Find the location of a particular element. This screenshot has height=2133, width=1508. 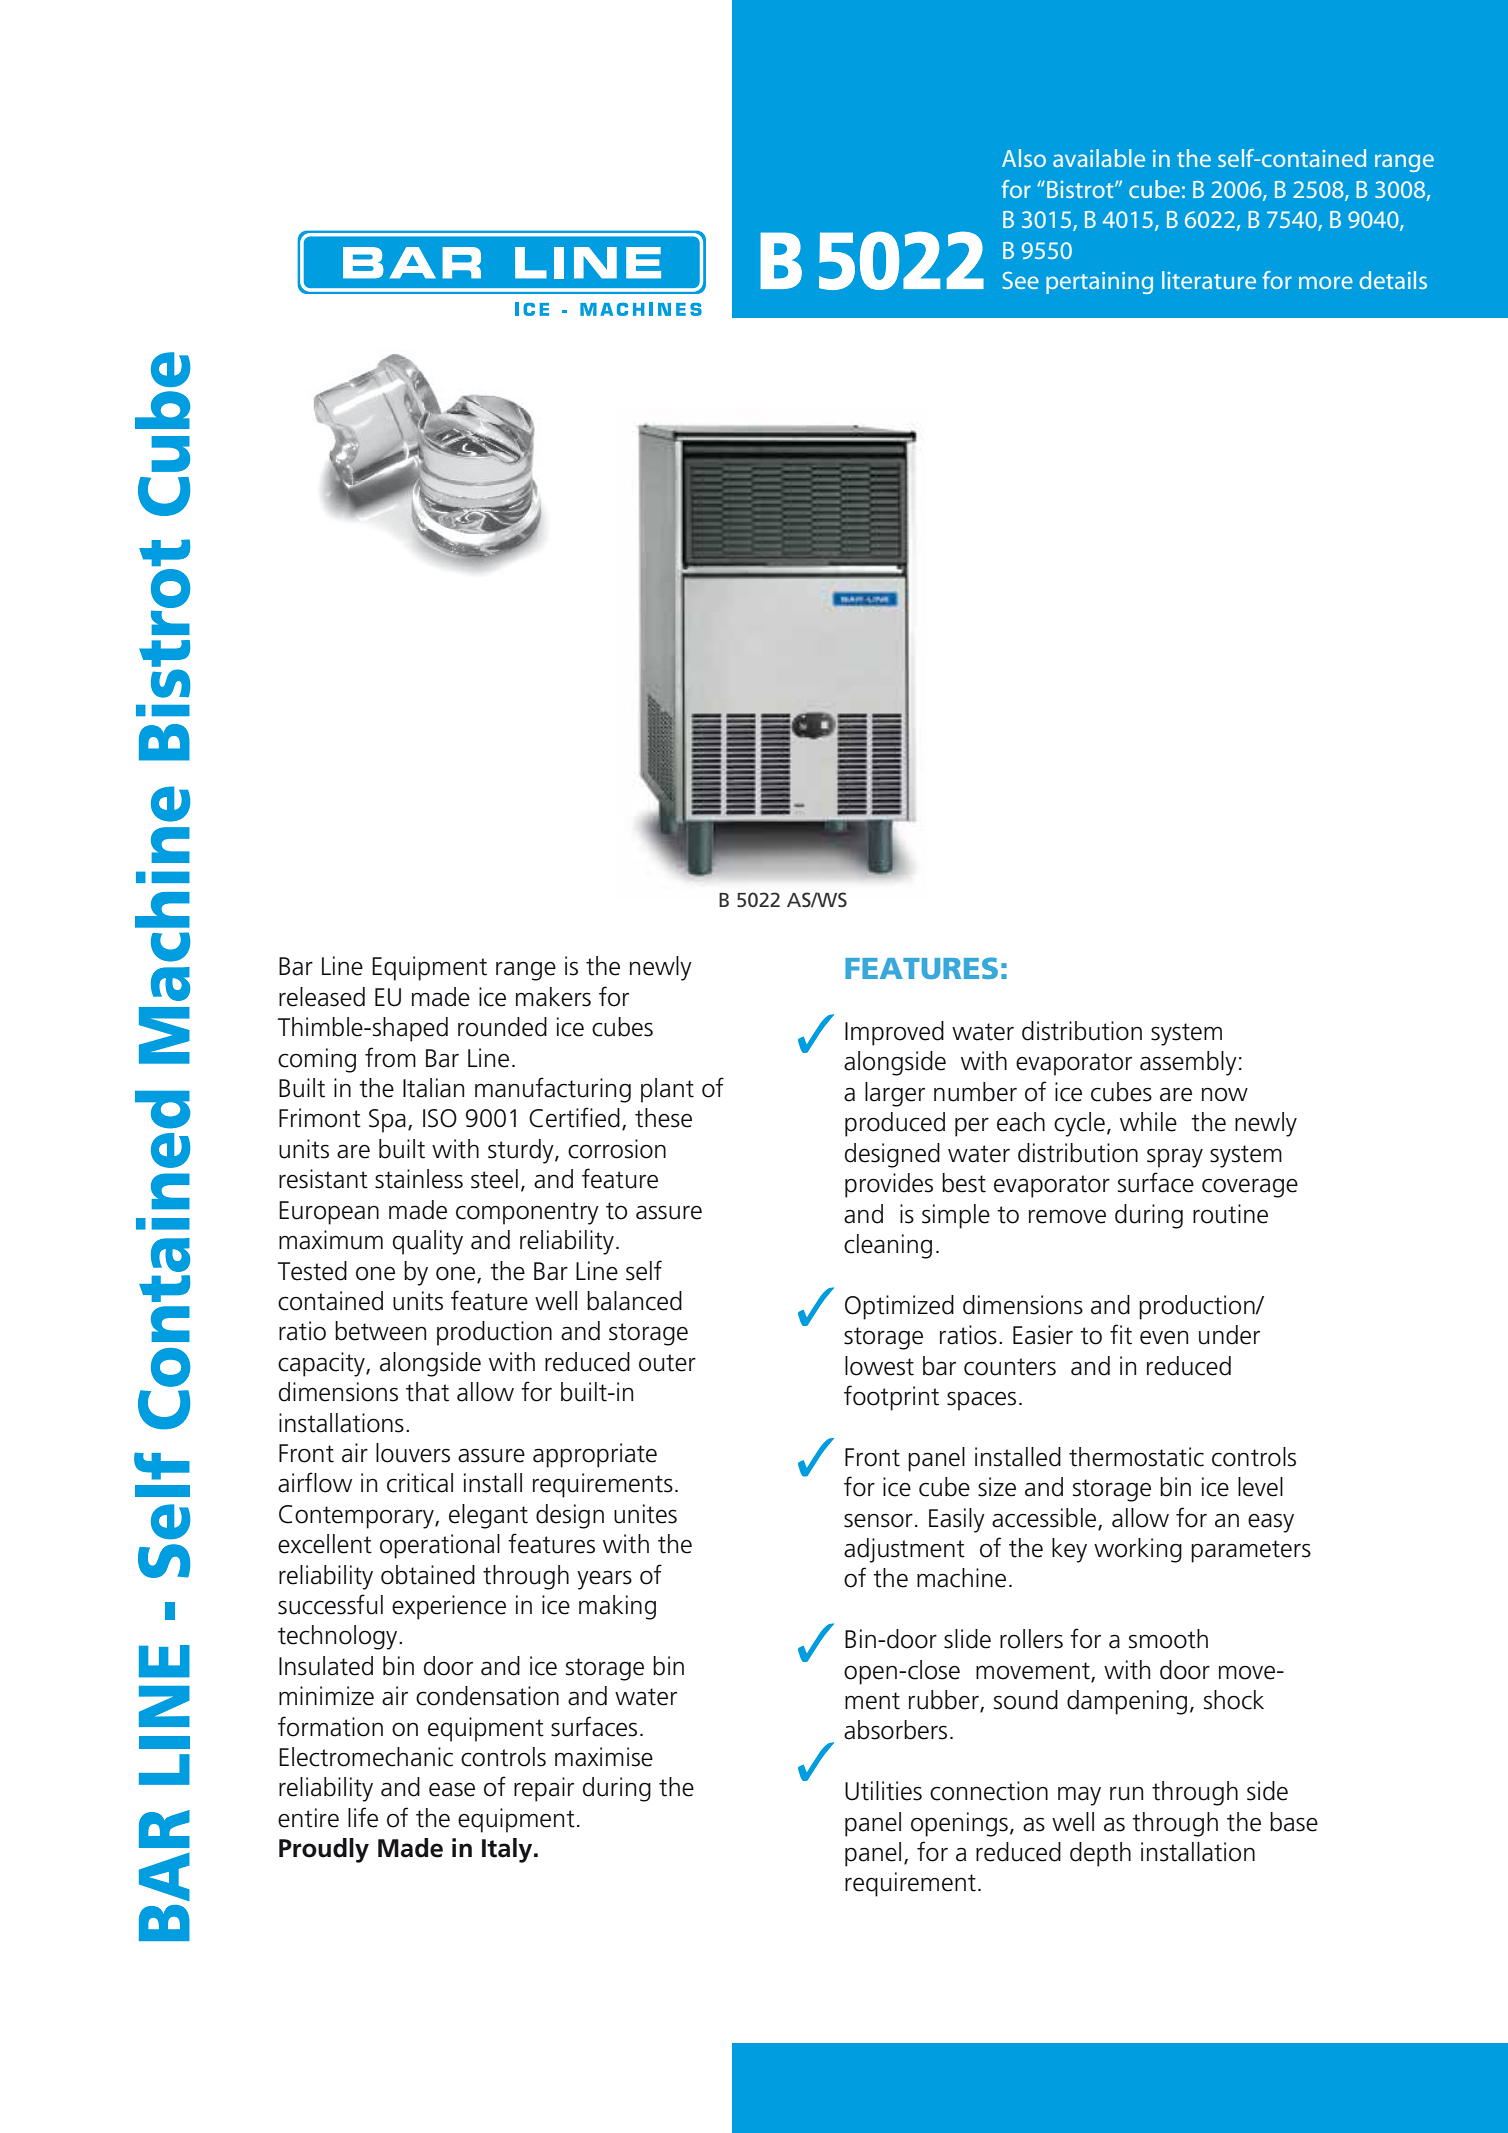

rounded is located at coordinates (502, 1027).
